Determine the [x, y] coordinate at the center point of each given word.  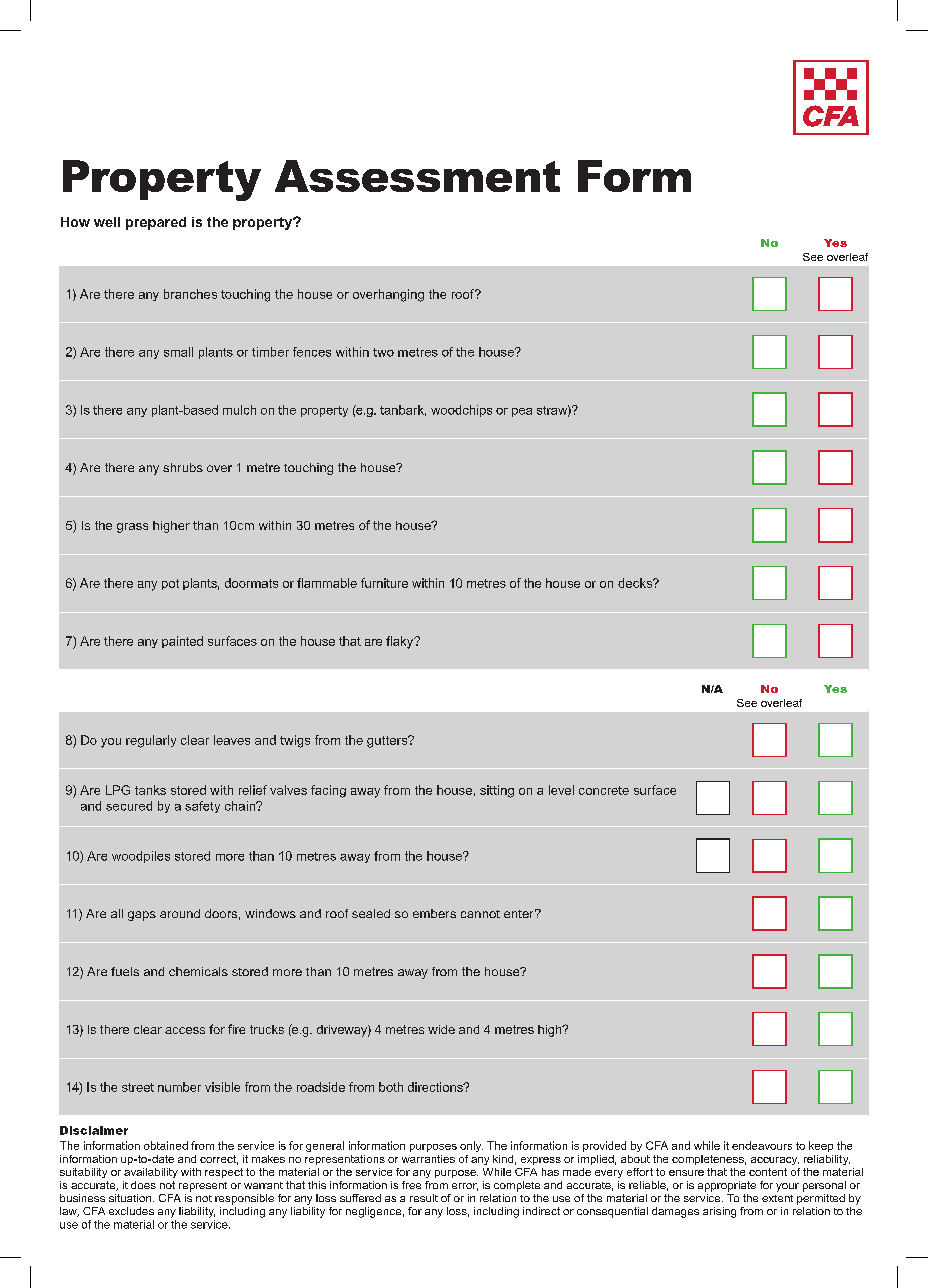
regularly [151, 741]
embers [434, 913]
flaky [401, 642]
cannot [480, 914]
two [383, 352]
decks [636, 583]
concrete [604, 790]
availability [151, 1173]
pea [522, 412]
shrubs [183, 467]
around [180, 913]
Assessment [417, 176]
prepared [156, 223]
